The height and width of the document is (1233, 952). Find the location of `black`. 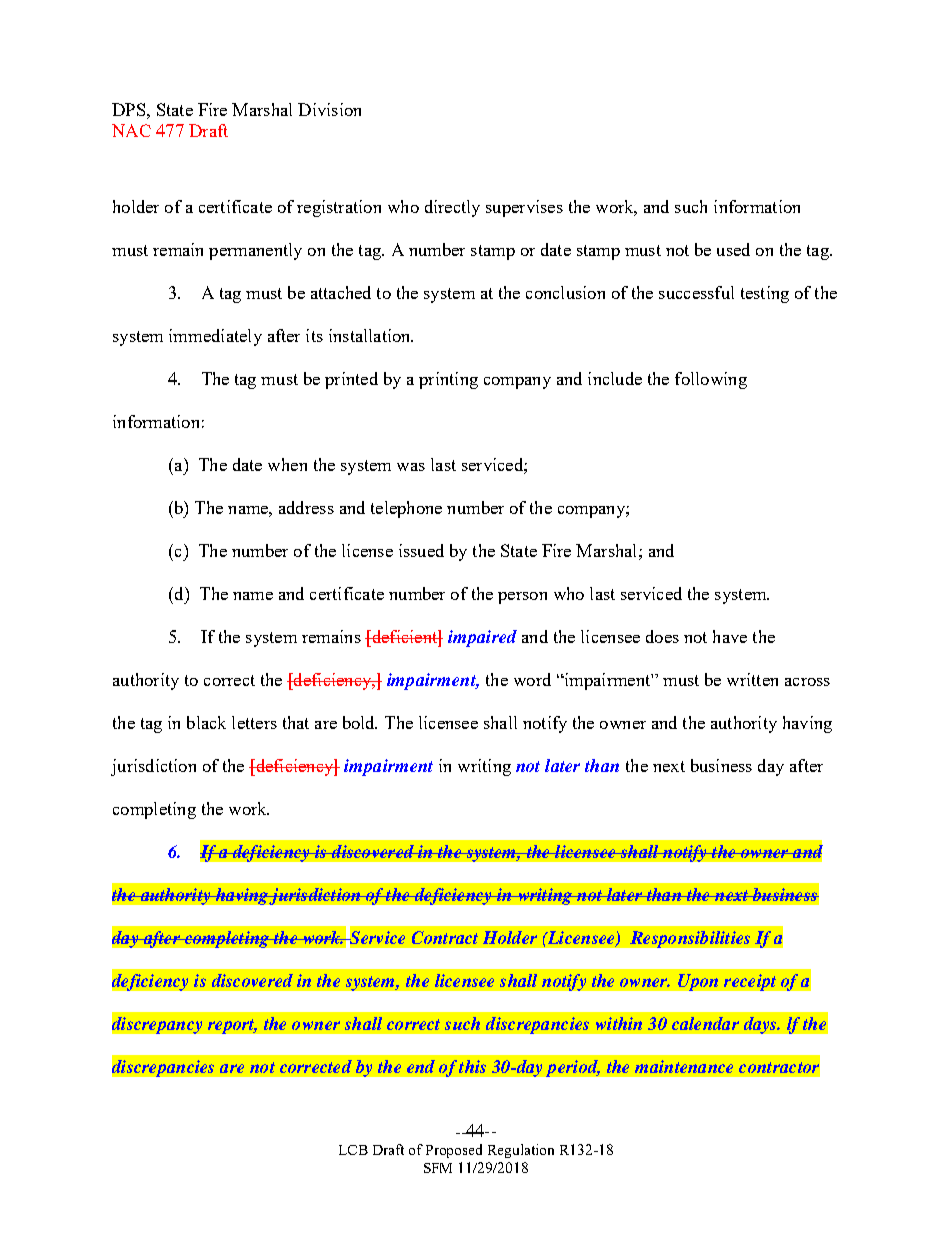

black is located at coordinates (206, 722).
